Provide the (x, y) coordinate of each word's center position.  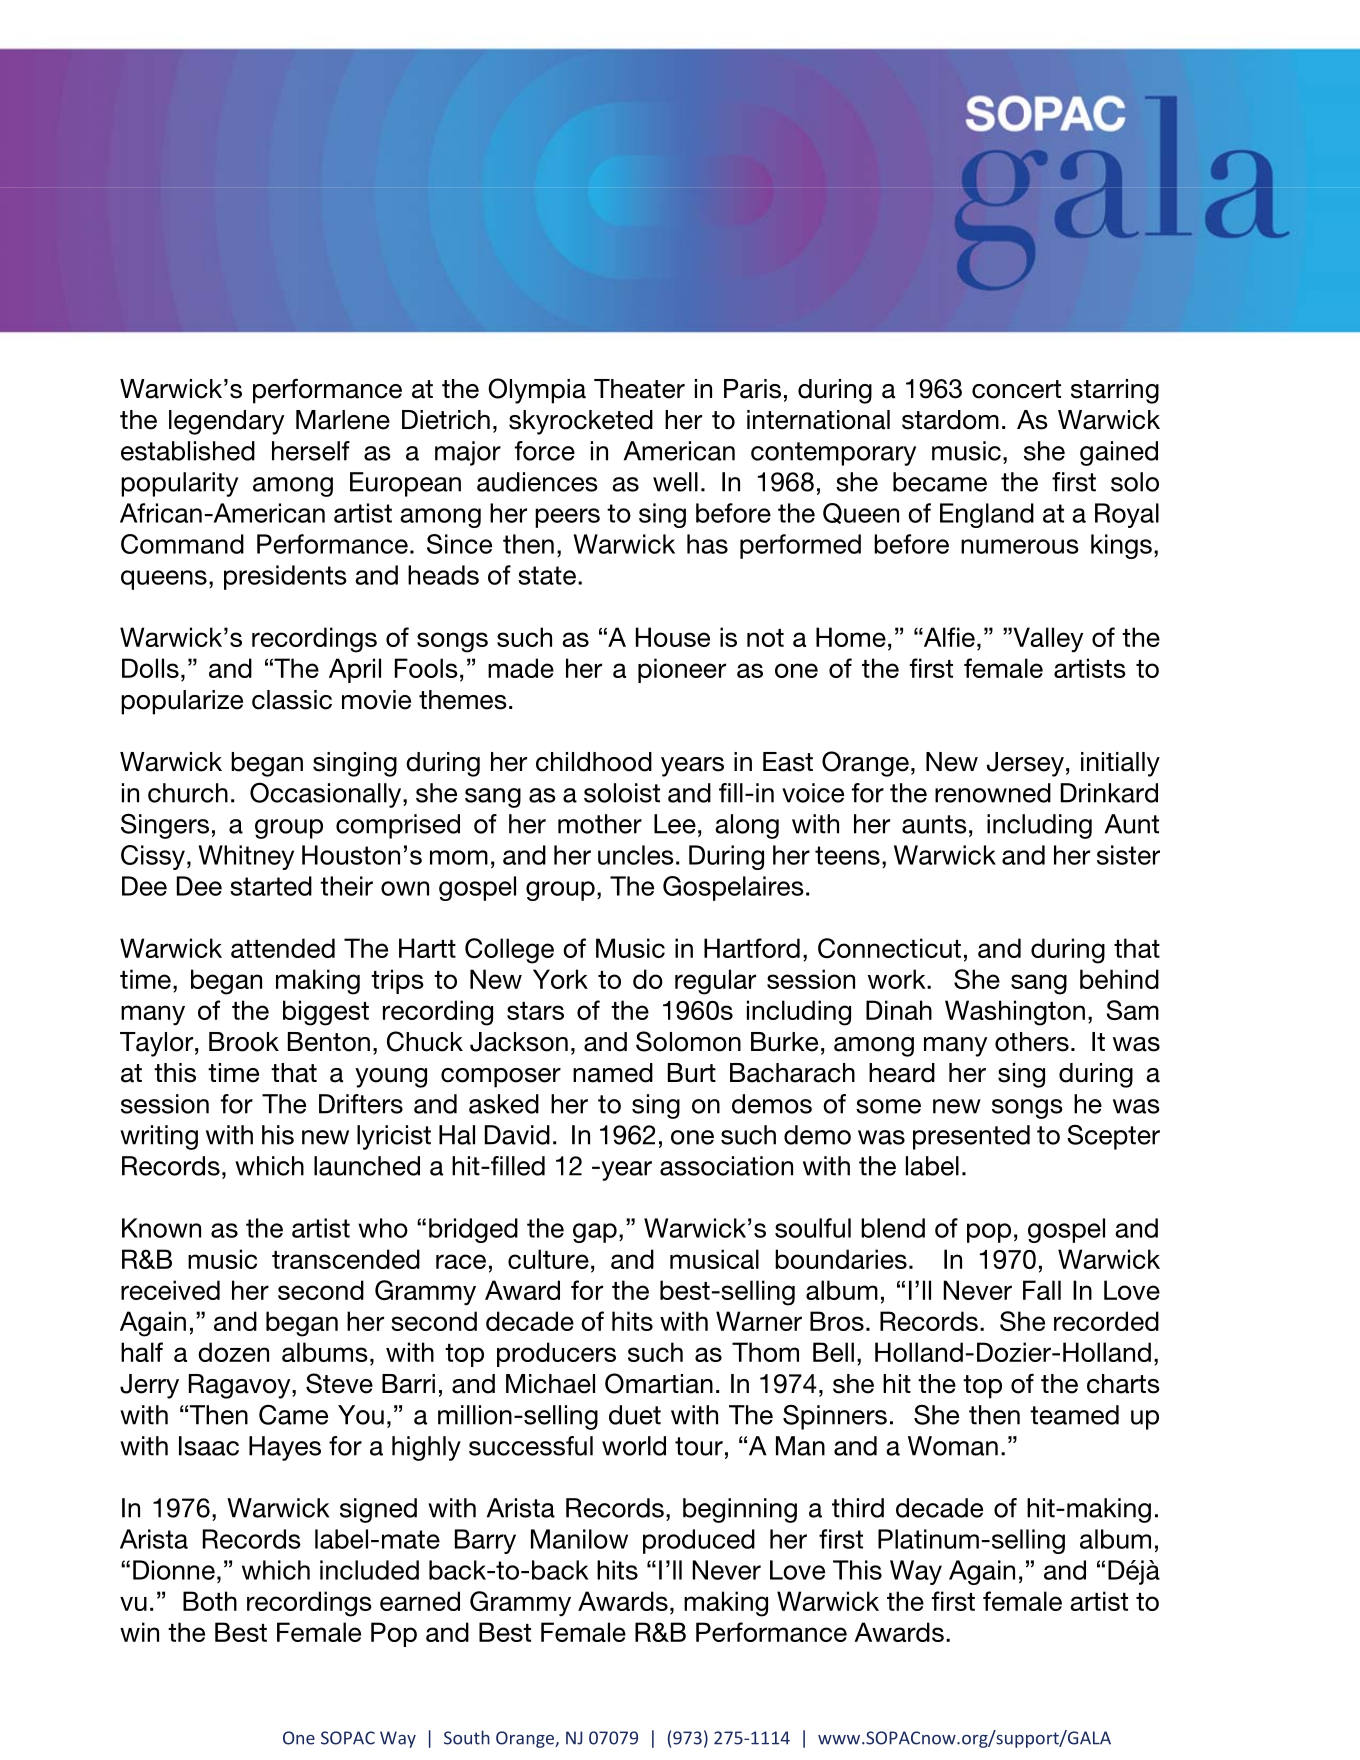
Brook (244, 1042)
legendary (226, 422)
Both (210, 1601)
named (613, 1073)
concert (1016, 389)
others (1032, 1042)
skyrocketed (581, 422)
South (467, 1737)
